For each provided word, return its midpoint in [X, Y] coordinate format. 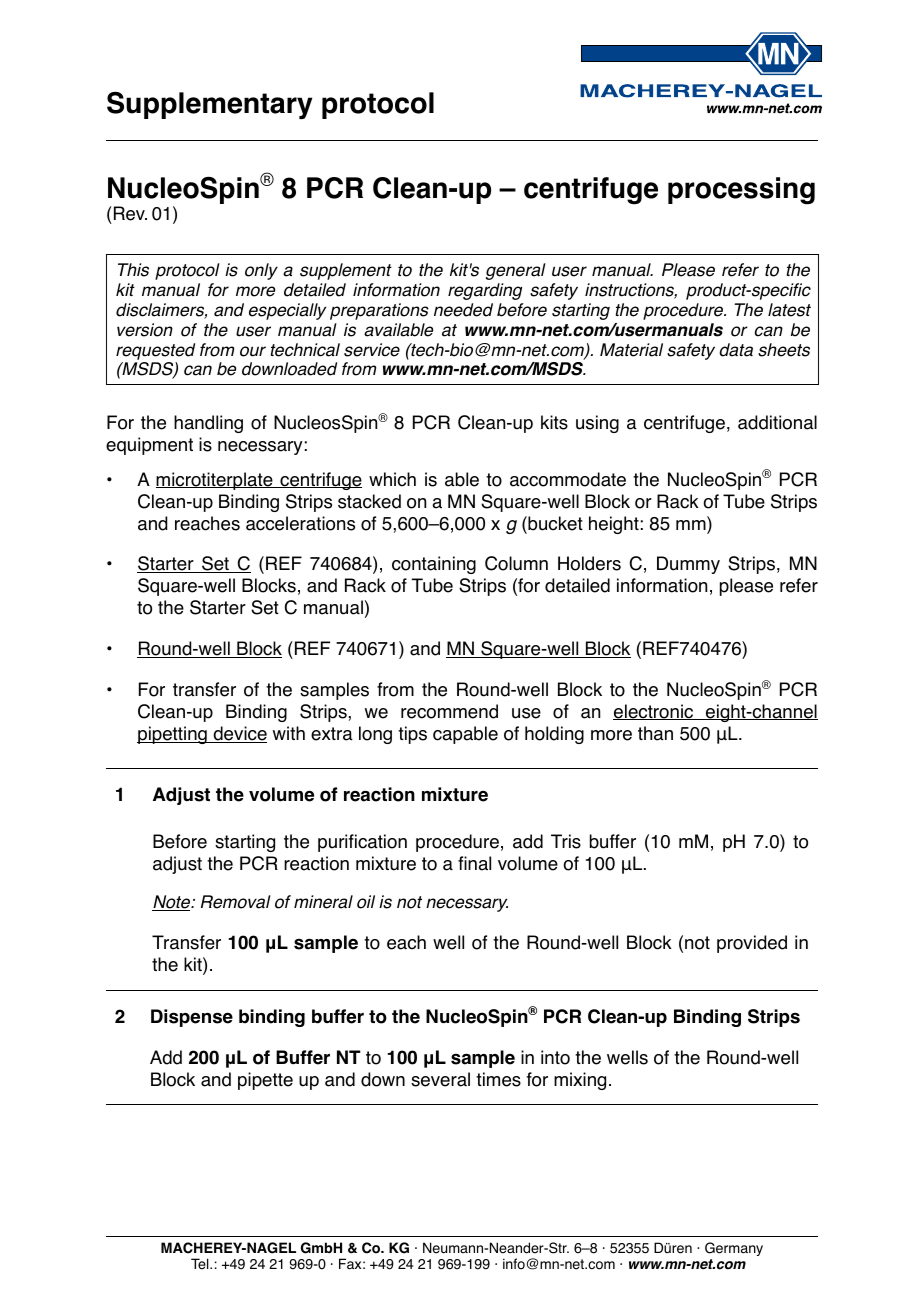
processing [741, 191]
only [261, 271]
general [516, 271]
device [239, 734]
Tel [201, 1264]
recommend [449, 711]
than [655, 733]
